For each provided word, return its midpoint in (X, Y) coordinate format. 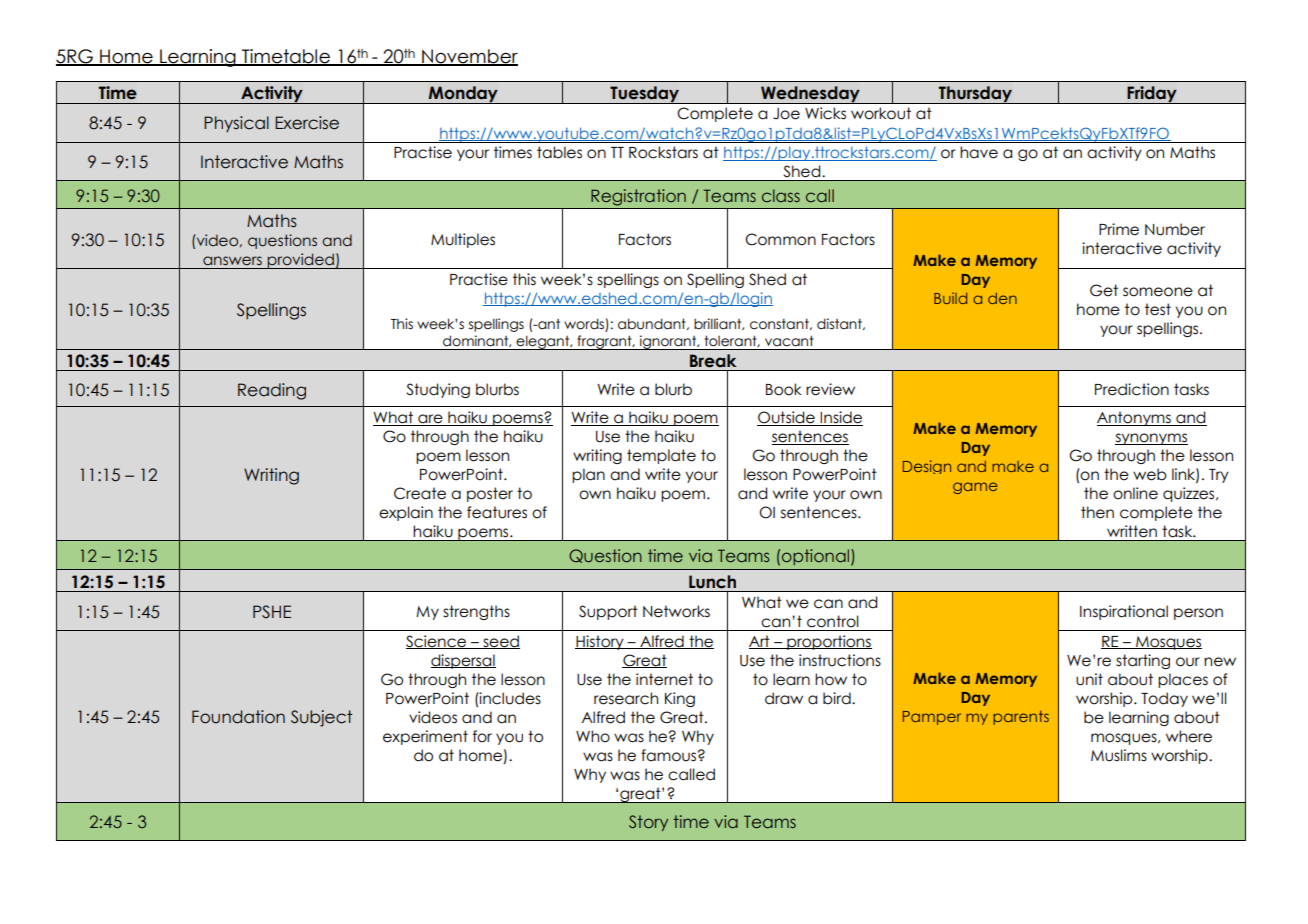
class (781, 195)
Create (420, 493)
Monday (463, 95)
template (661, 456)
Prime (1119, 229)
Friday (1152, 95)
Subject (321, 718)
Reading (272, 391)
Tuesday (645, 95)
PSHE (272, 612)
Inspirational (1124, 612)
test (1158, 309)
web (1150, 474)
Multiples (463, 240)
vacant (789, 341)
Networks (676, 611)
